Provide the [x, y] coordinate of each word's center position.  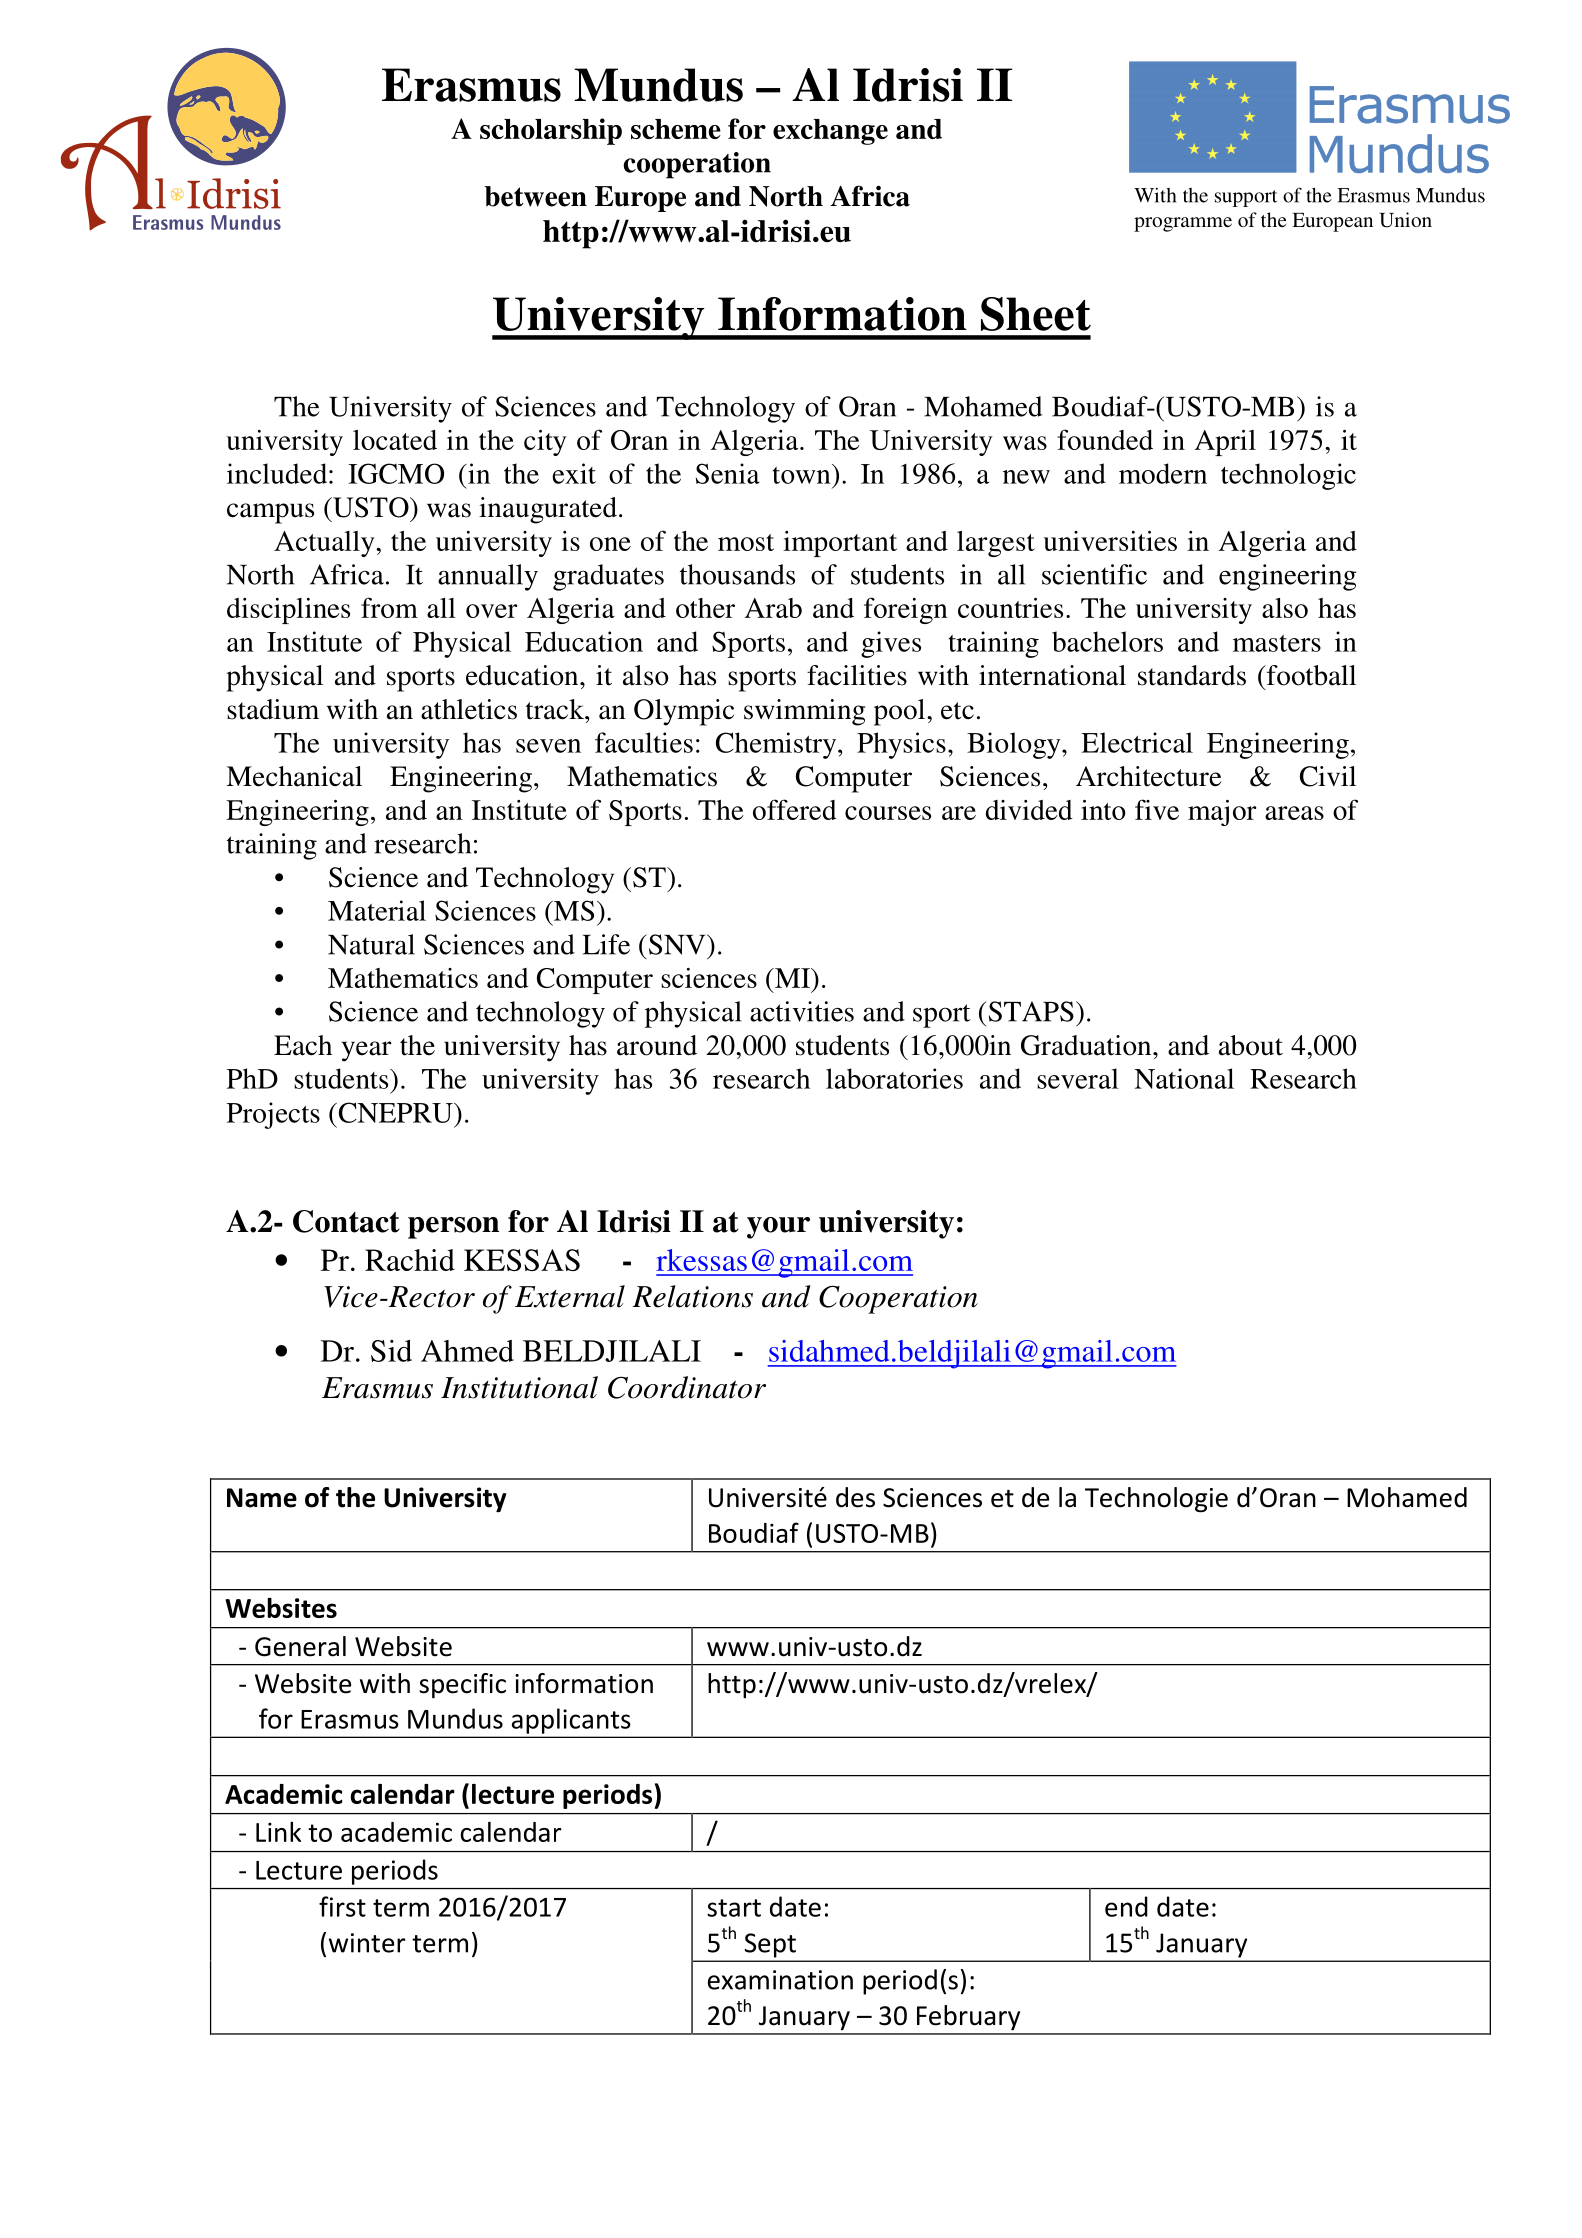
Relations [692, 1296]
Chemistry [777, 745]
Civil [1328, 776]
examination [780, 1980]
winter [367, 1943]
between [536, 196]
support [1246, 198]
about [1251, 1045]
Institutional [519, 1387]
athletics [469, 709]
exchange [830, 132]
